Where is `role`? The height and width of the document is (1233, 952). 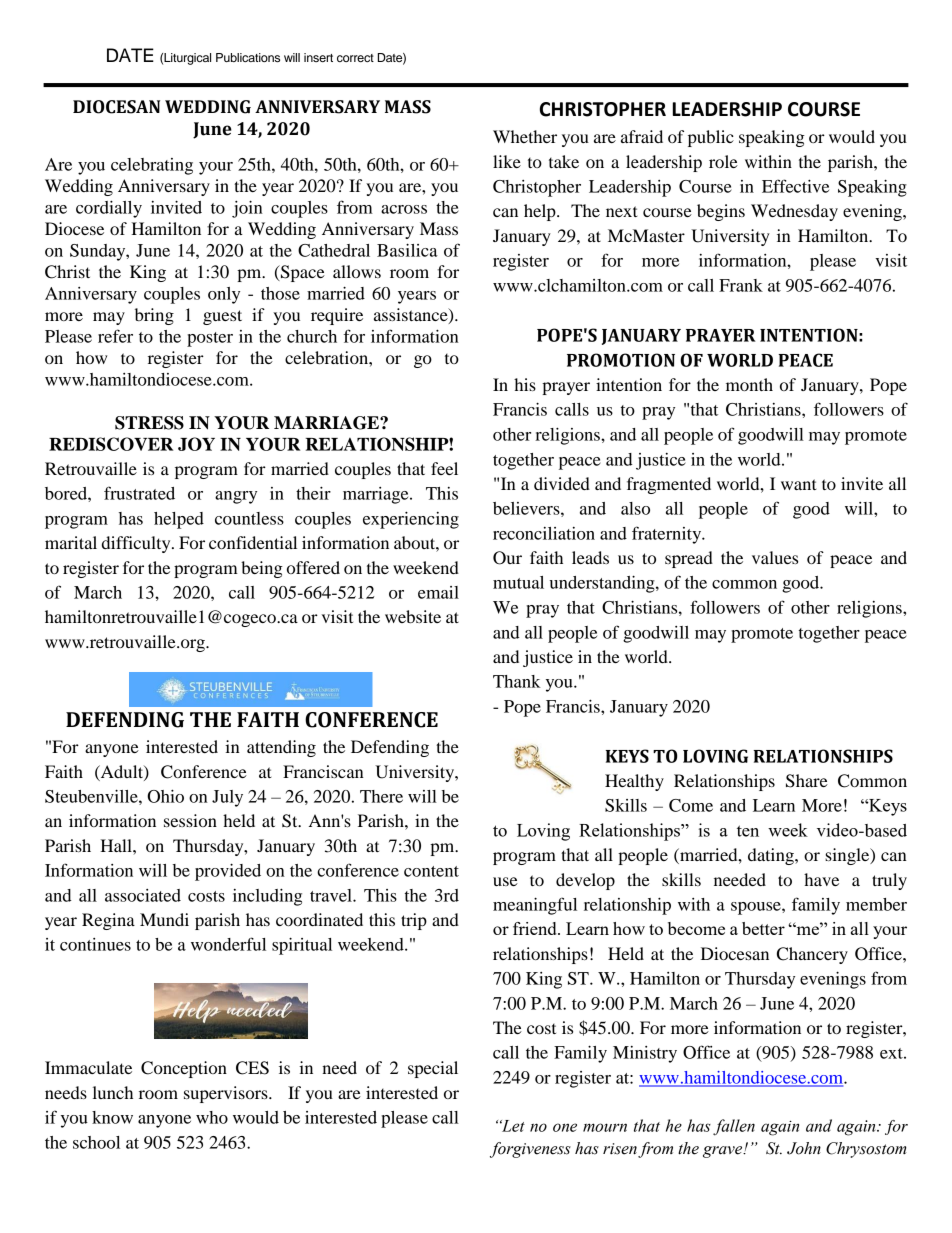
role is located at coordinates (723, 161).
